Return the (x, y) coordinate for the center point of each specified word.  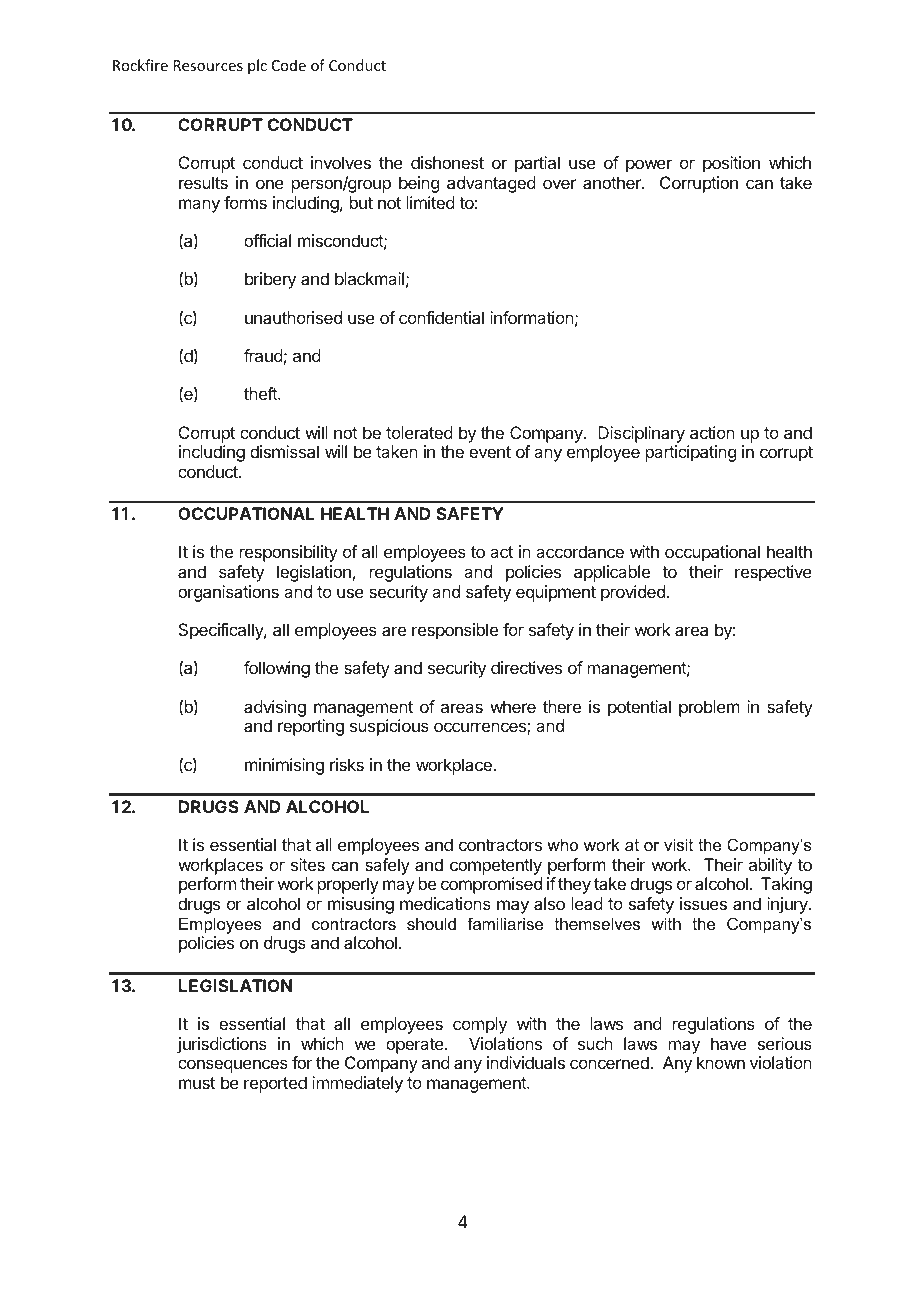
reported (275, 1084)
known (721, 1062)
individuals (526, 1062)
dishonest (447, 162)
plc (257, 66)
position (731, 164)
